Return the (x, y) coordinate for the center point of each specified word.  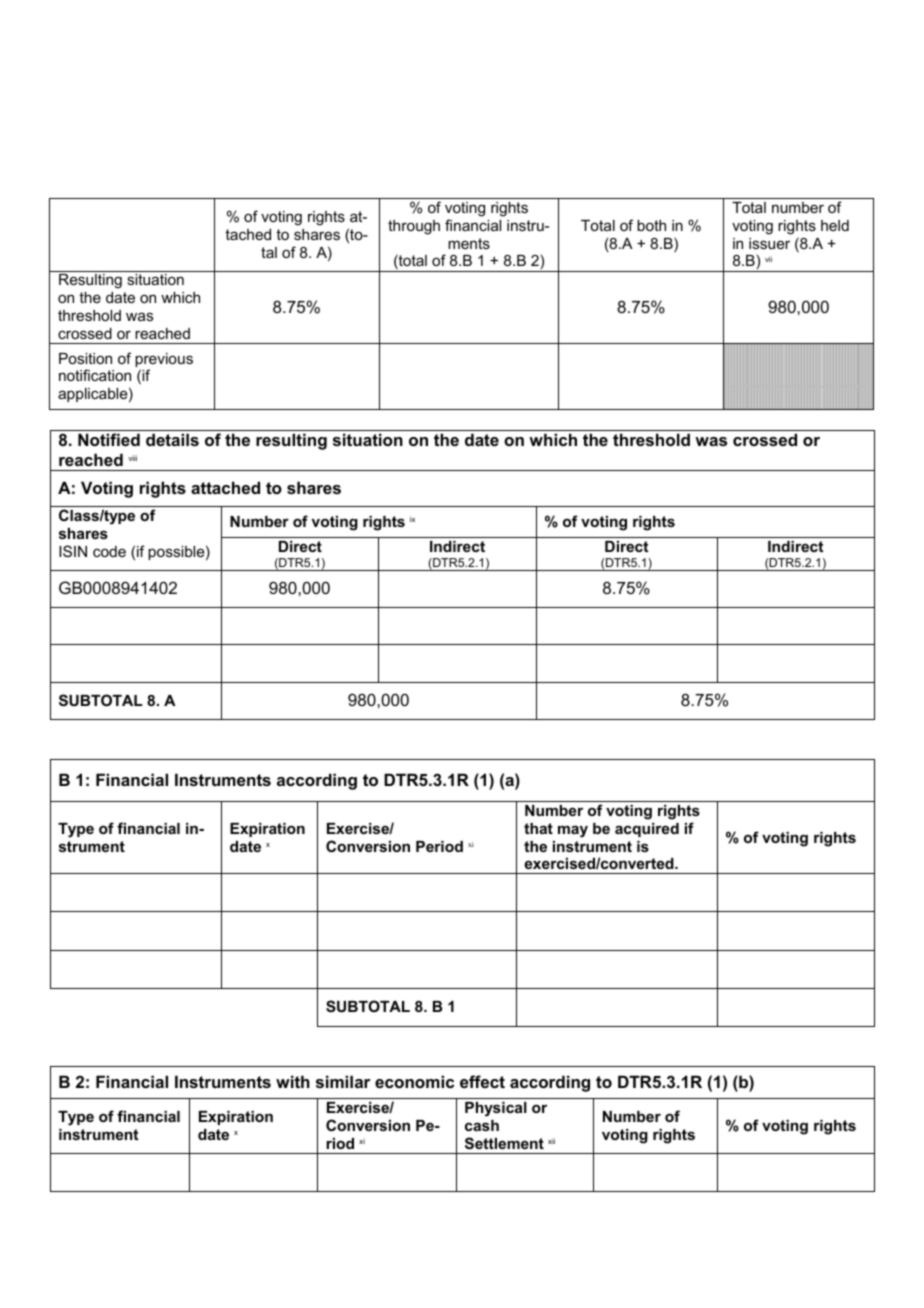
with (293, 1081)
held (835, 225)
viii (132, 458)
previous (164, 361)
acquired (647, 830)
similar (343, 1081)
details (172, 439)
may (573, 831)
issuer (769, 243)
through (414, 227)
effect (482, 1081)
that (538, 828)
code (109, 551)
